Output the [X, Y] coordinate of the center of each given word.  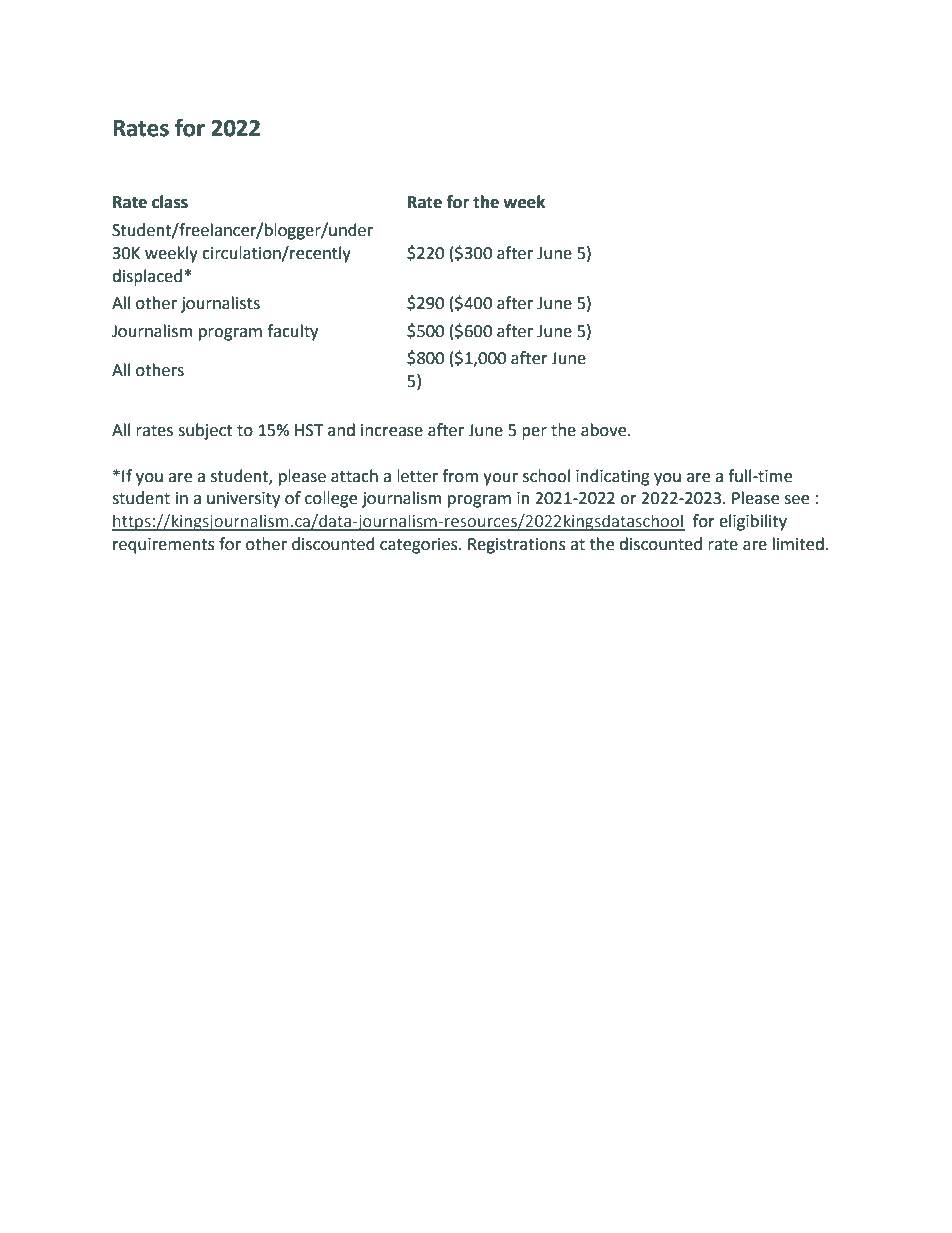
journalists [220, 304]
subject [205, 431]
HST [309, 430]
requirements [164, 546]
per [534, 433]
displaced [147, 277]
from [460, 476]
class [170, 202]
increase [392, 430]
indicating [613, 477]
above [605, 430]
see [796, 500]
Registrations [517, 546]
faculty [292, 332]
